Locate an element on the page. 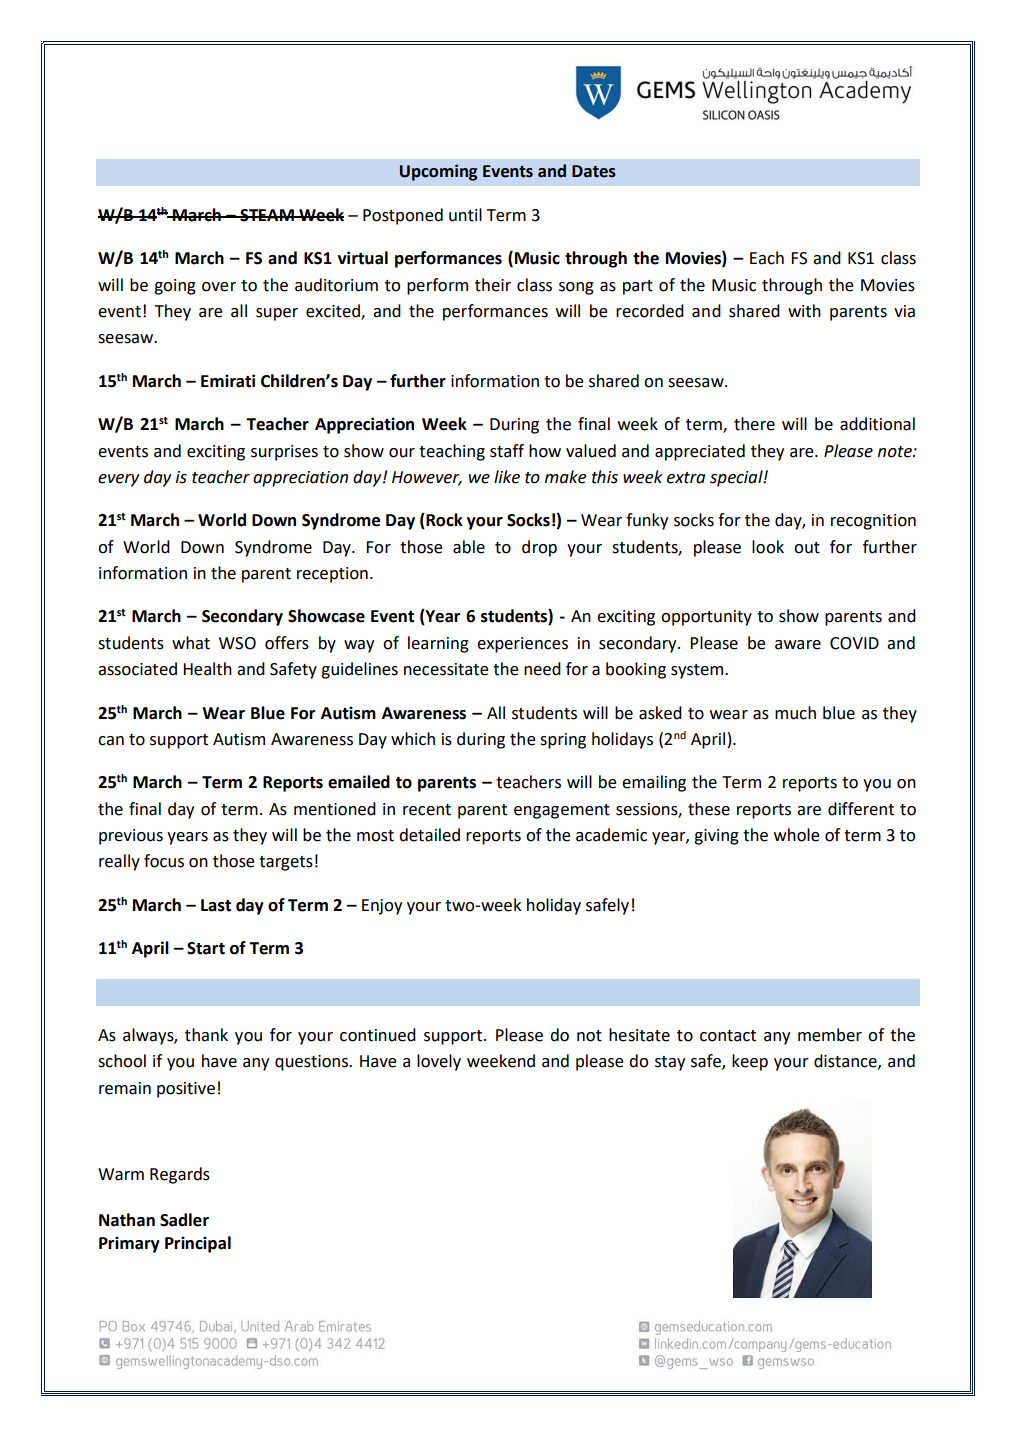  with is located at coordinates (804, 311).
